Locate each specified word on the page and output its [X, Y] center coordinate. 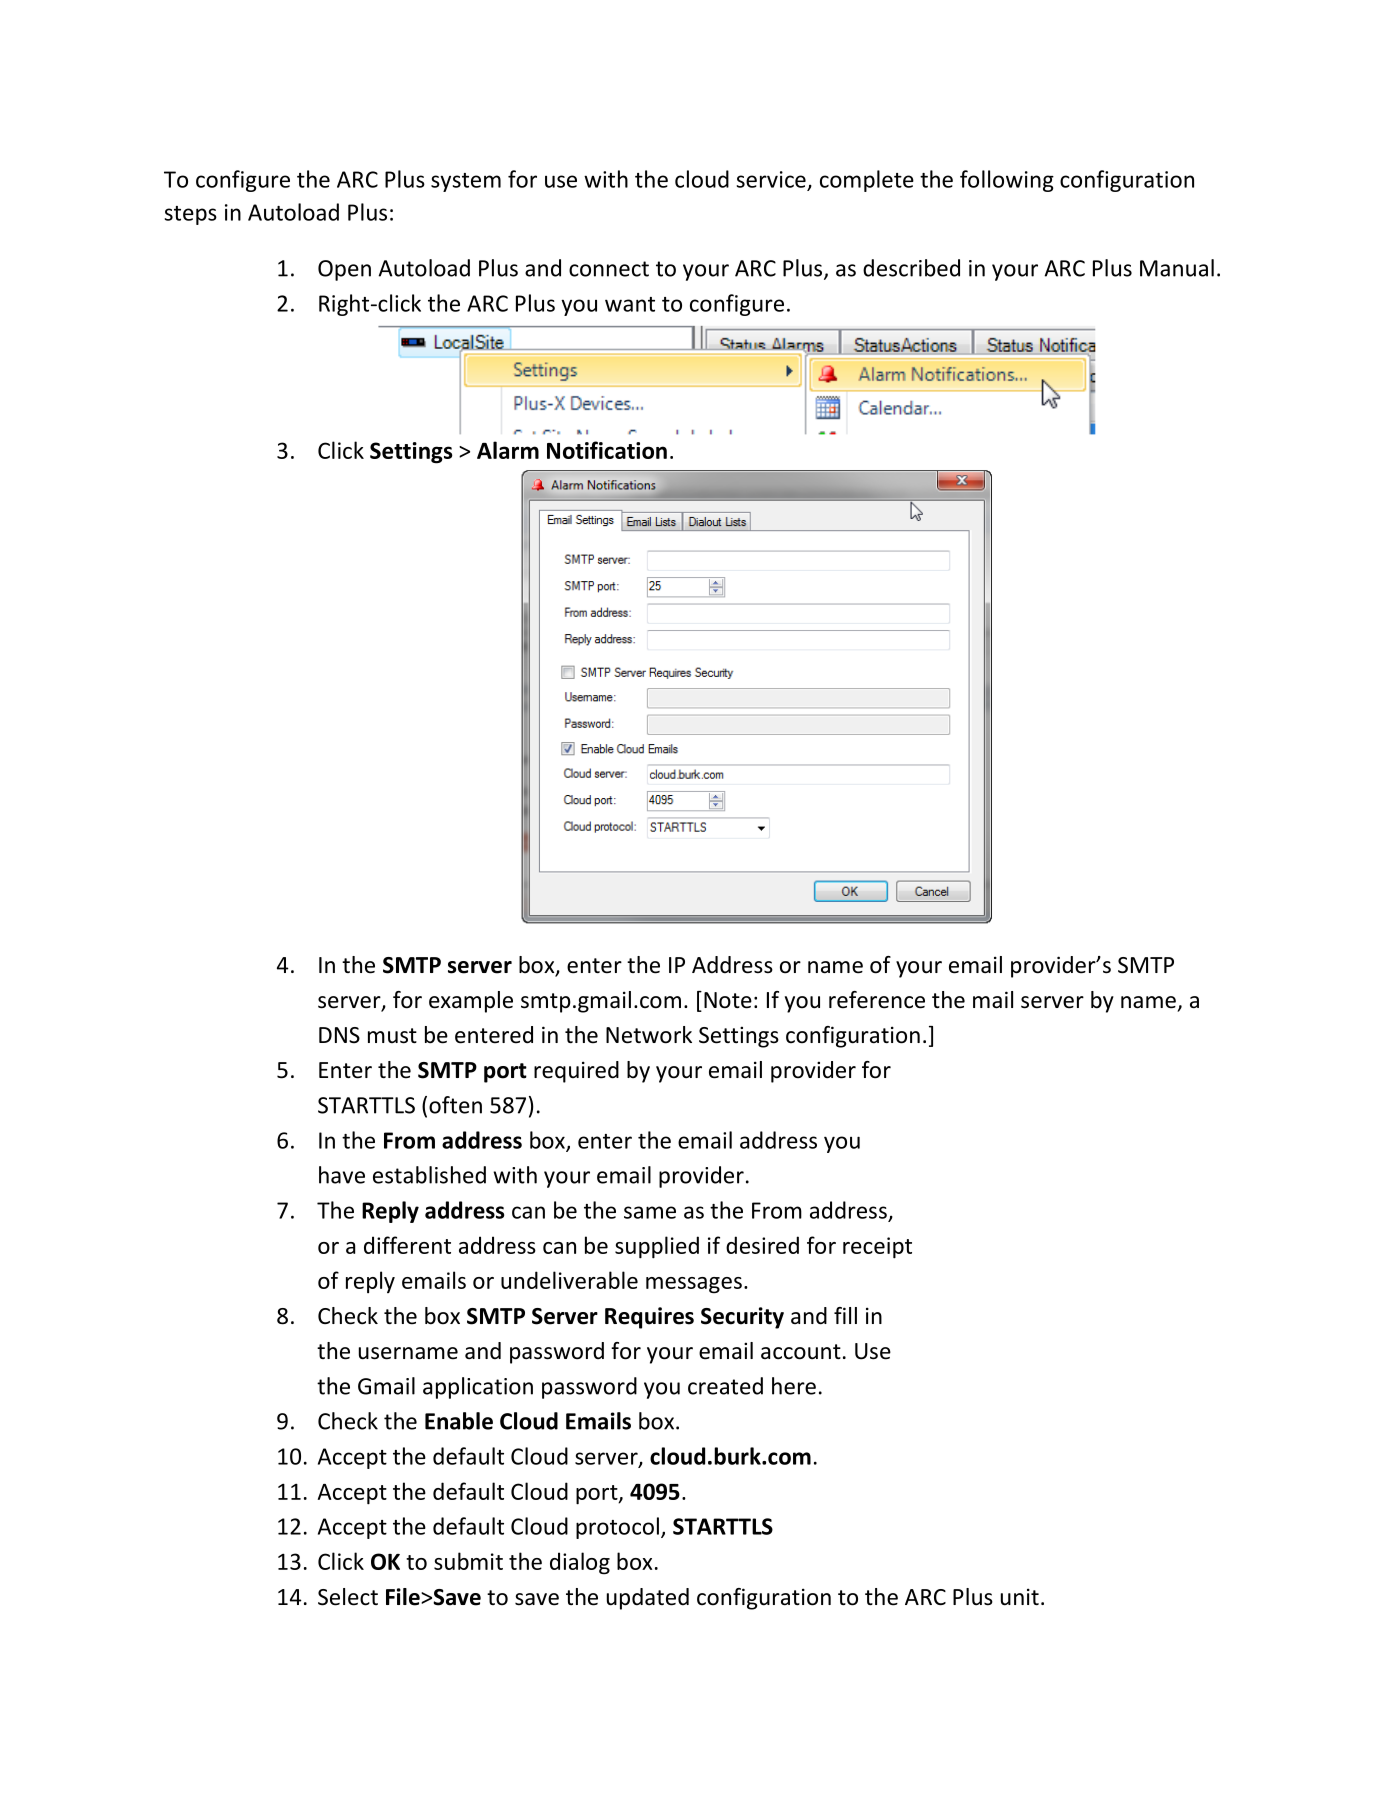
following [1007, 181]
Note [728, 1000]
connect [609, 269]
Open [344, 270]
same [650, 1212]
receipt [877, 1248]
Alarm [508, 450]
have [342, 1175]
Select [348, 1597]
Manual [1177, 268]
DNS [339, 1035]
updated [648, 1599]
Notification [607, 450]
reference [877, 1000]
